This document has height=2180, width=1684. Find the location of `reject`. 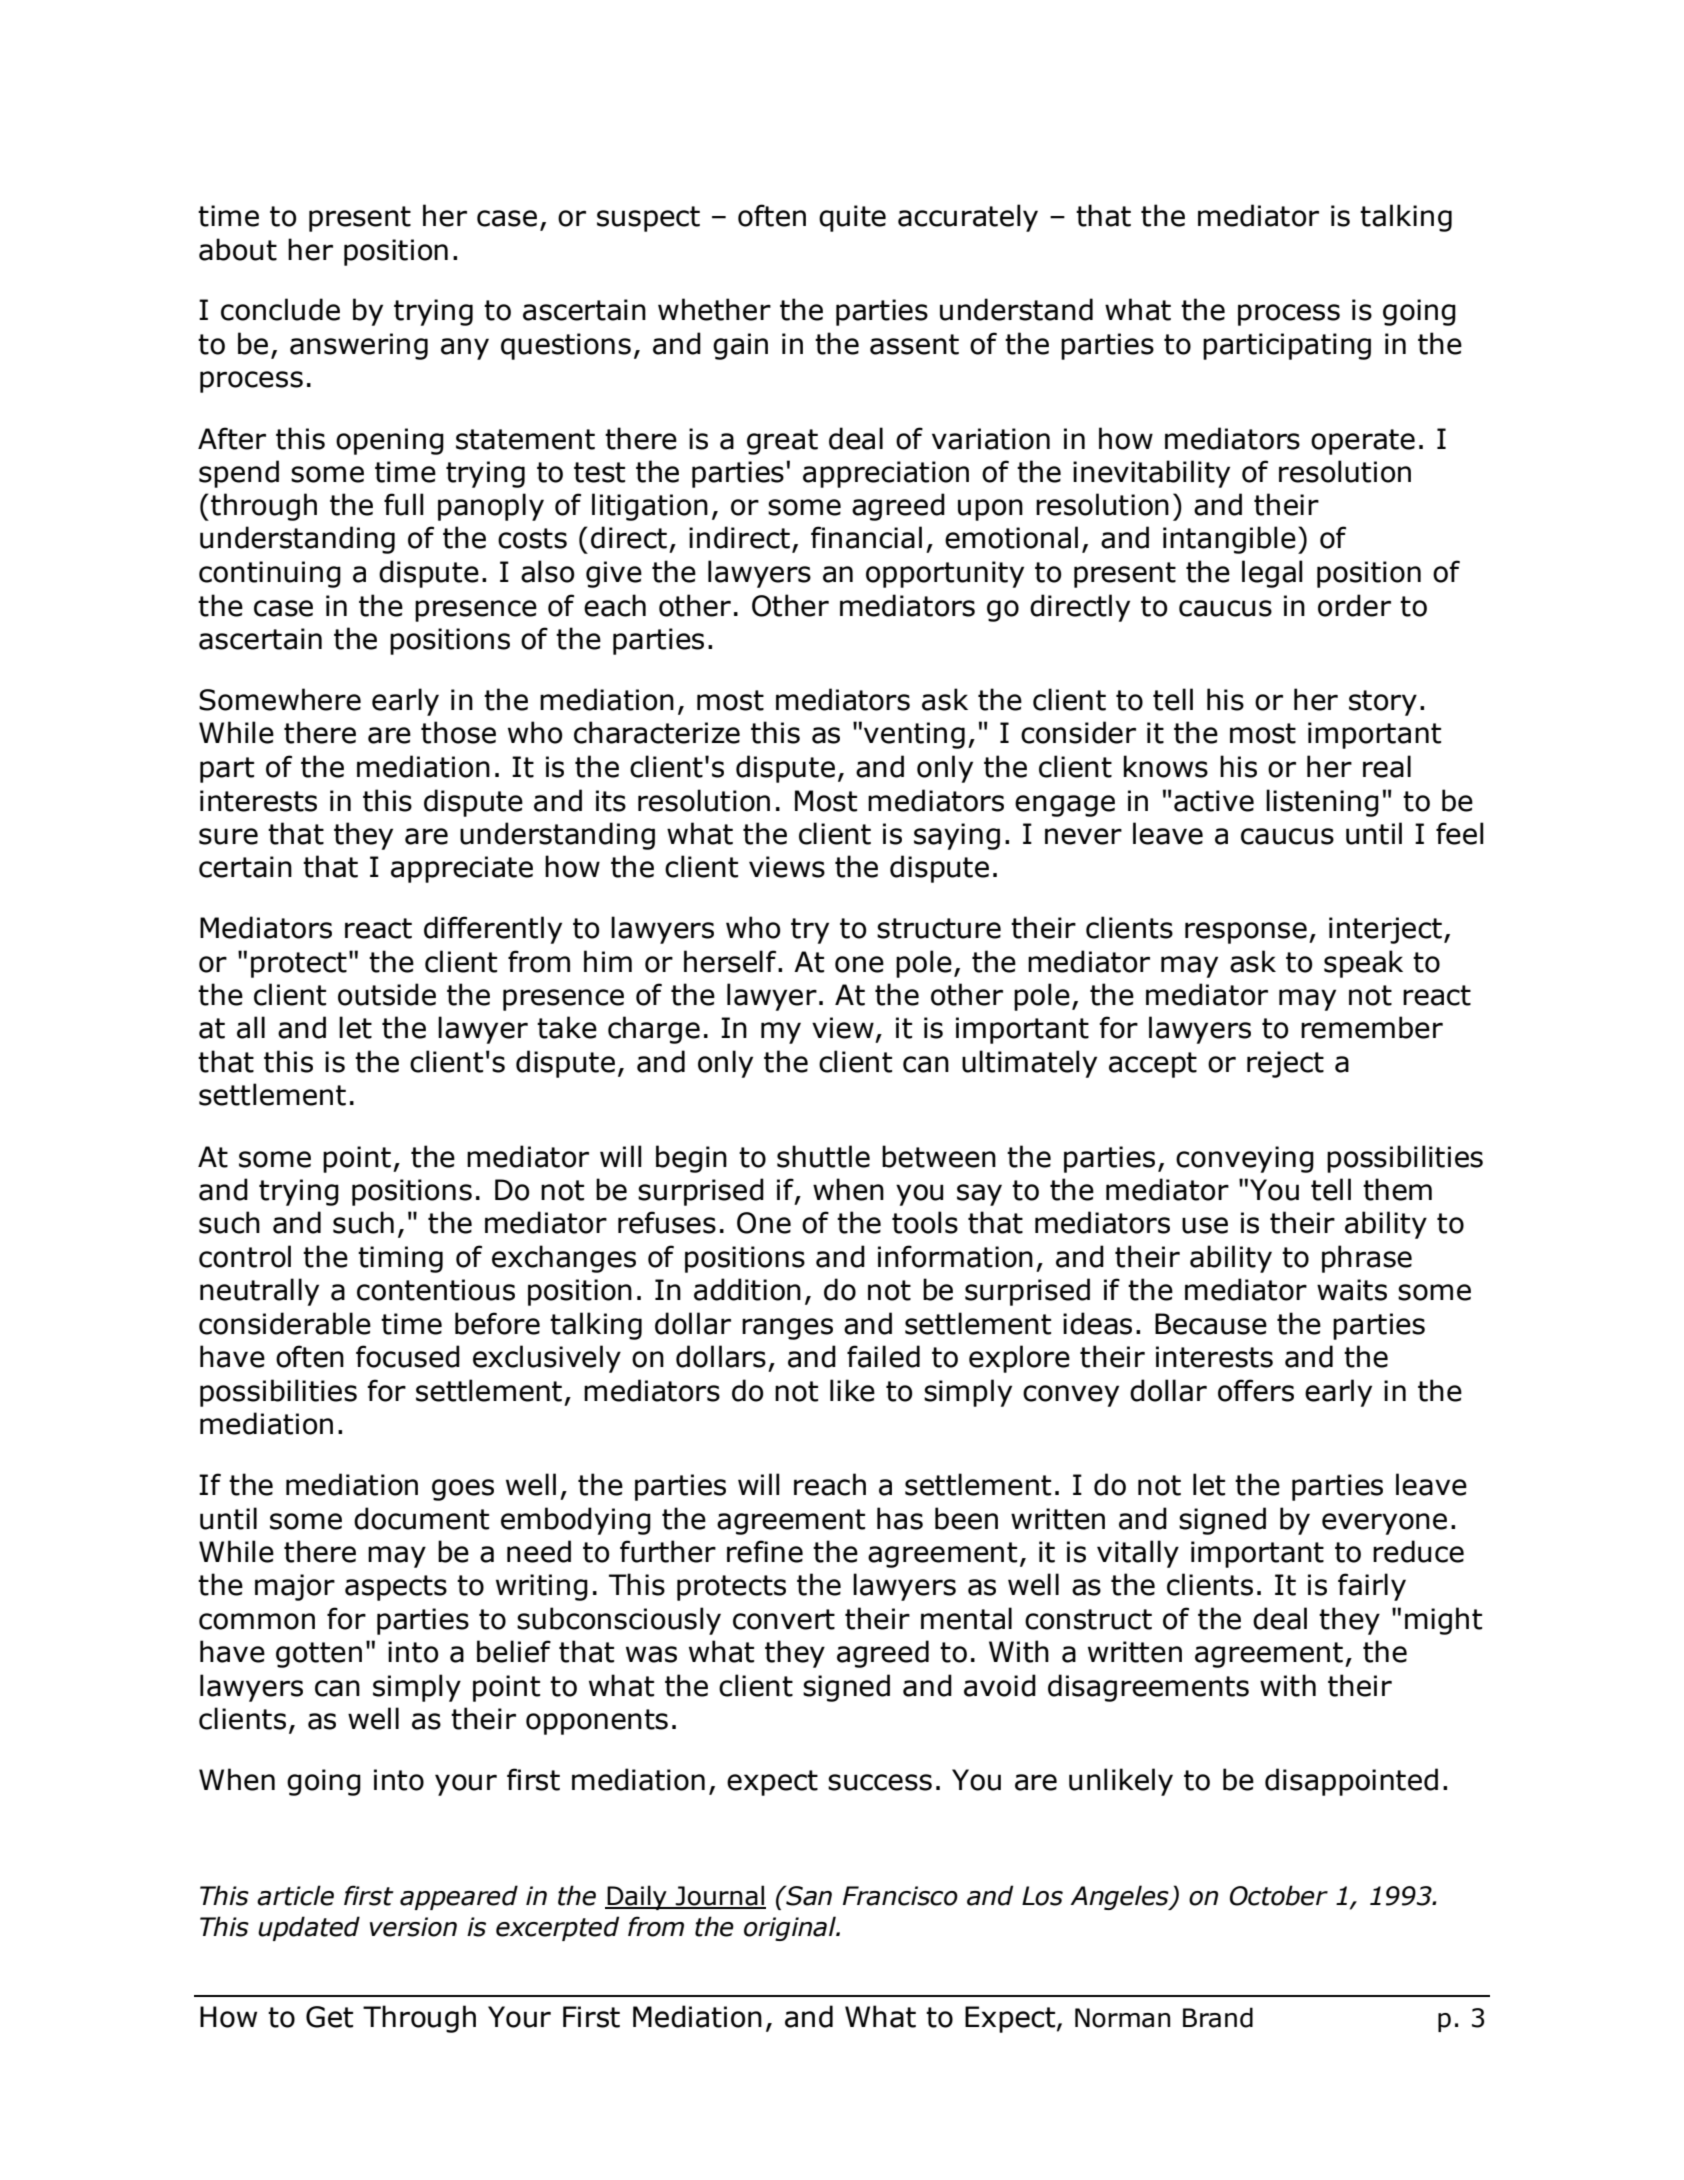

reject is located at coordinates (1285, 1064).
